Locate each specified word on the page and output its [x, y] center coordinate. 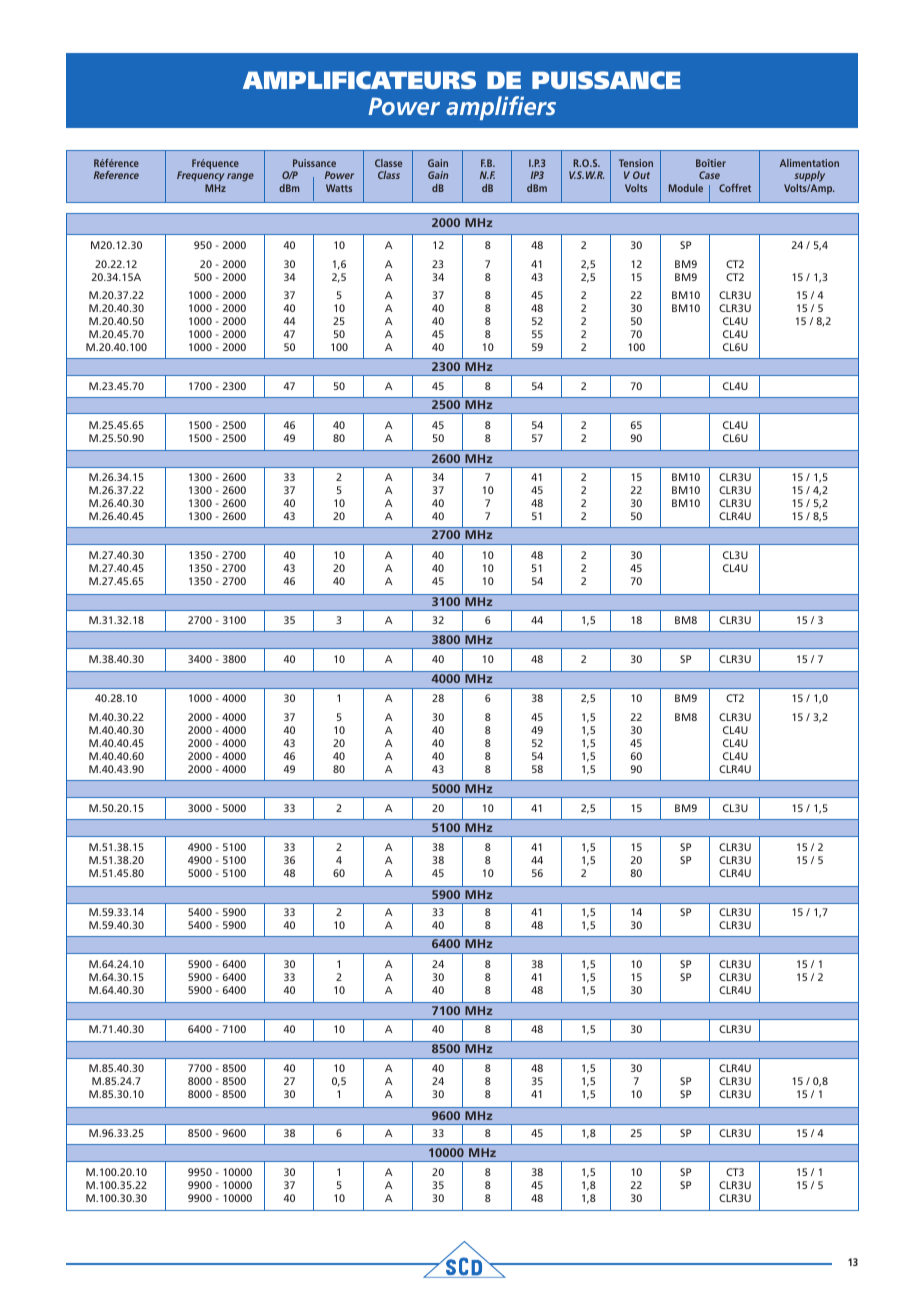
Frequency [201, 178]
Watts [339, 188]
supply [809, 178]
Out [641, 175]
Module [686, 188]
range [240, 177]
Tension [636, 163]
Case [709, 175]
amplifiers [501, 108]
